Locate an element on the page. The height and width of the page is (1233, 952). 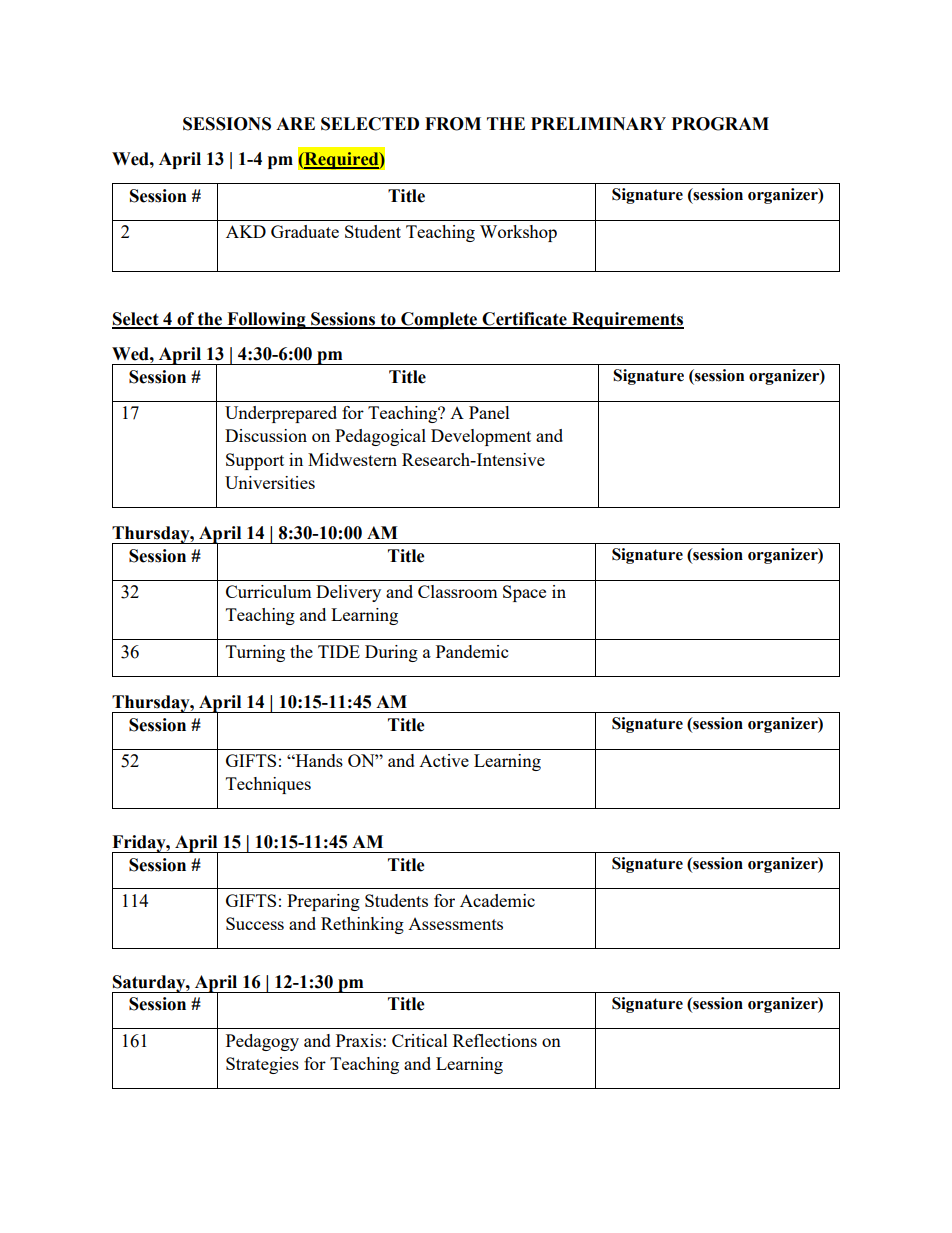
Delivery is located at coordinates (348, 593).
